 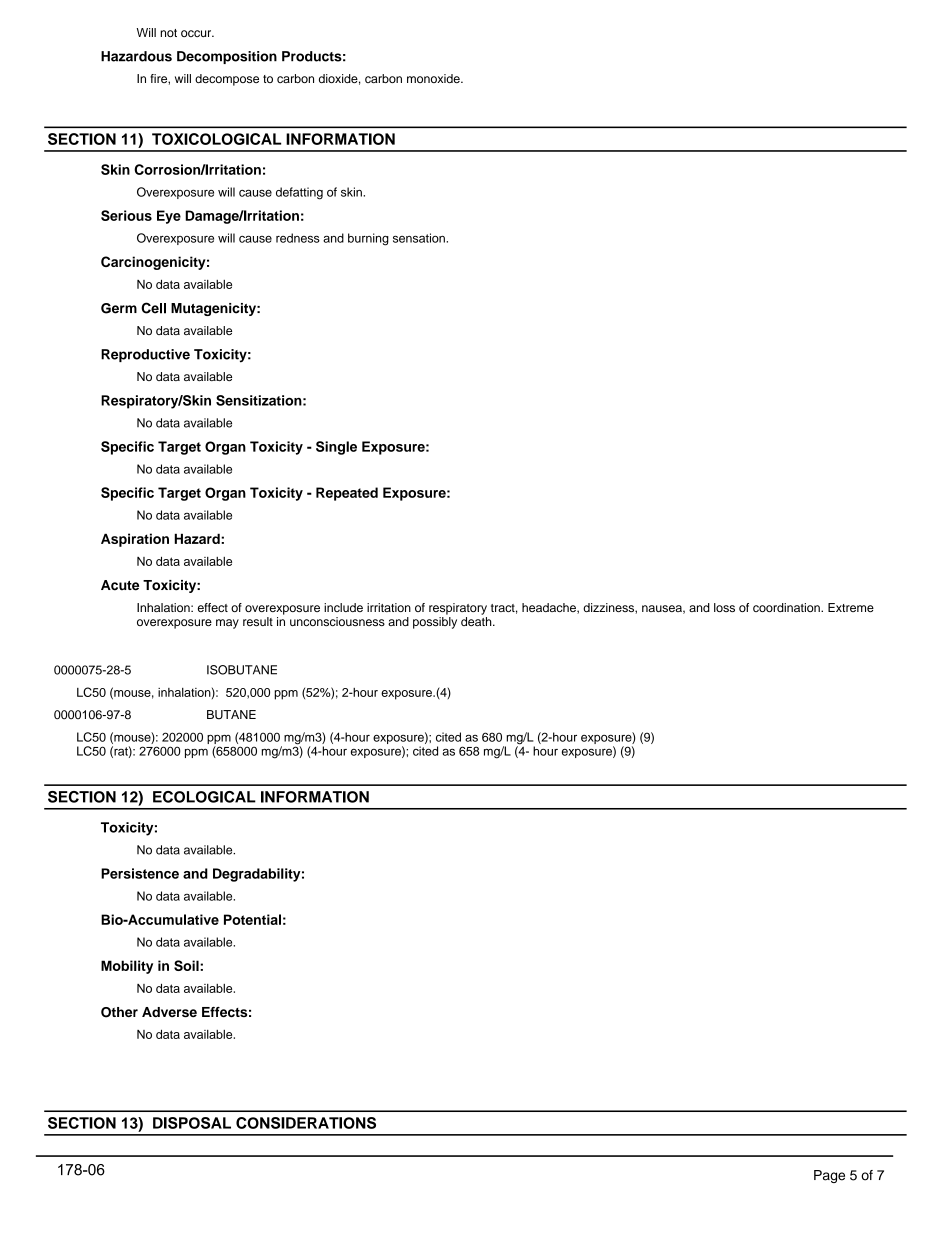 I want to click on coordination, so click(x=787, y=607).
